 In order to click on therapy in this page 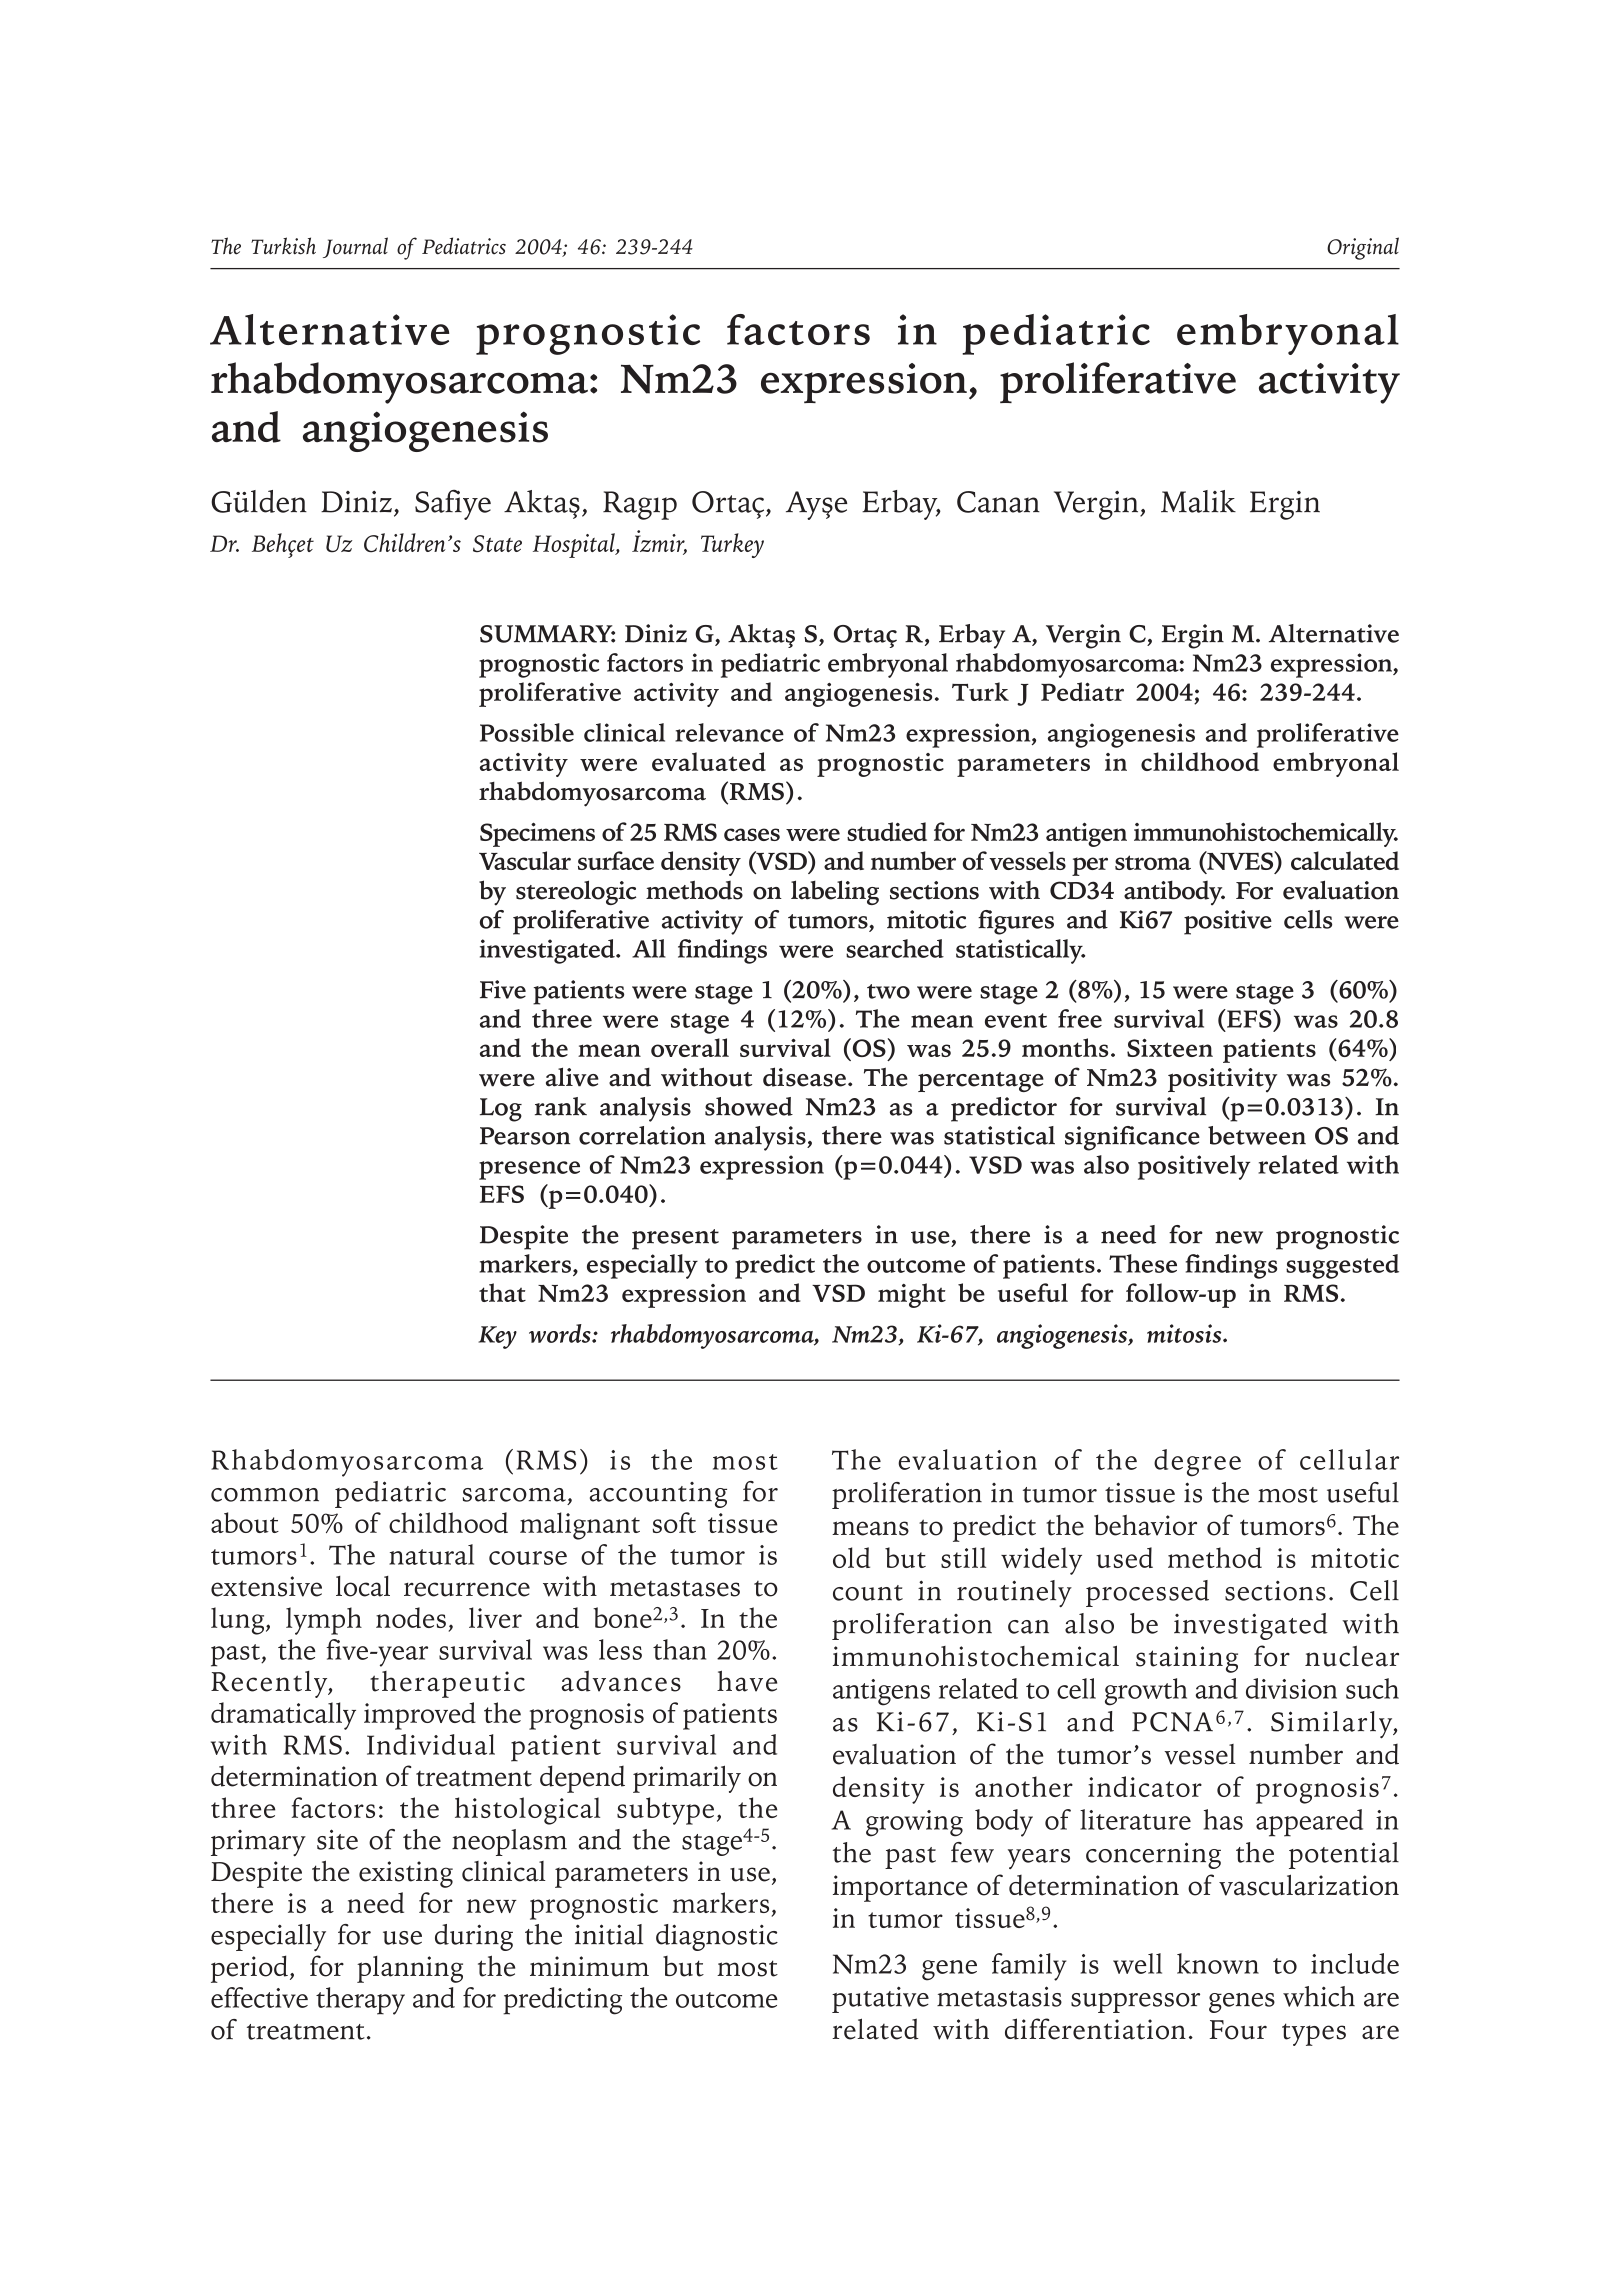, I will do `click(360, 2001)`.
